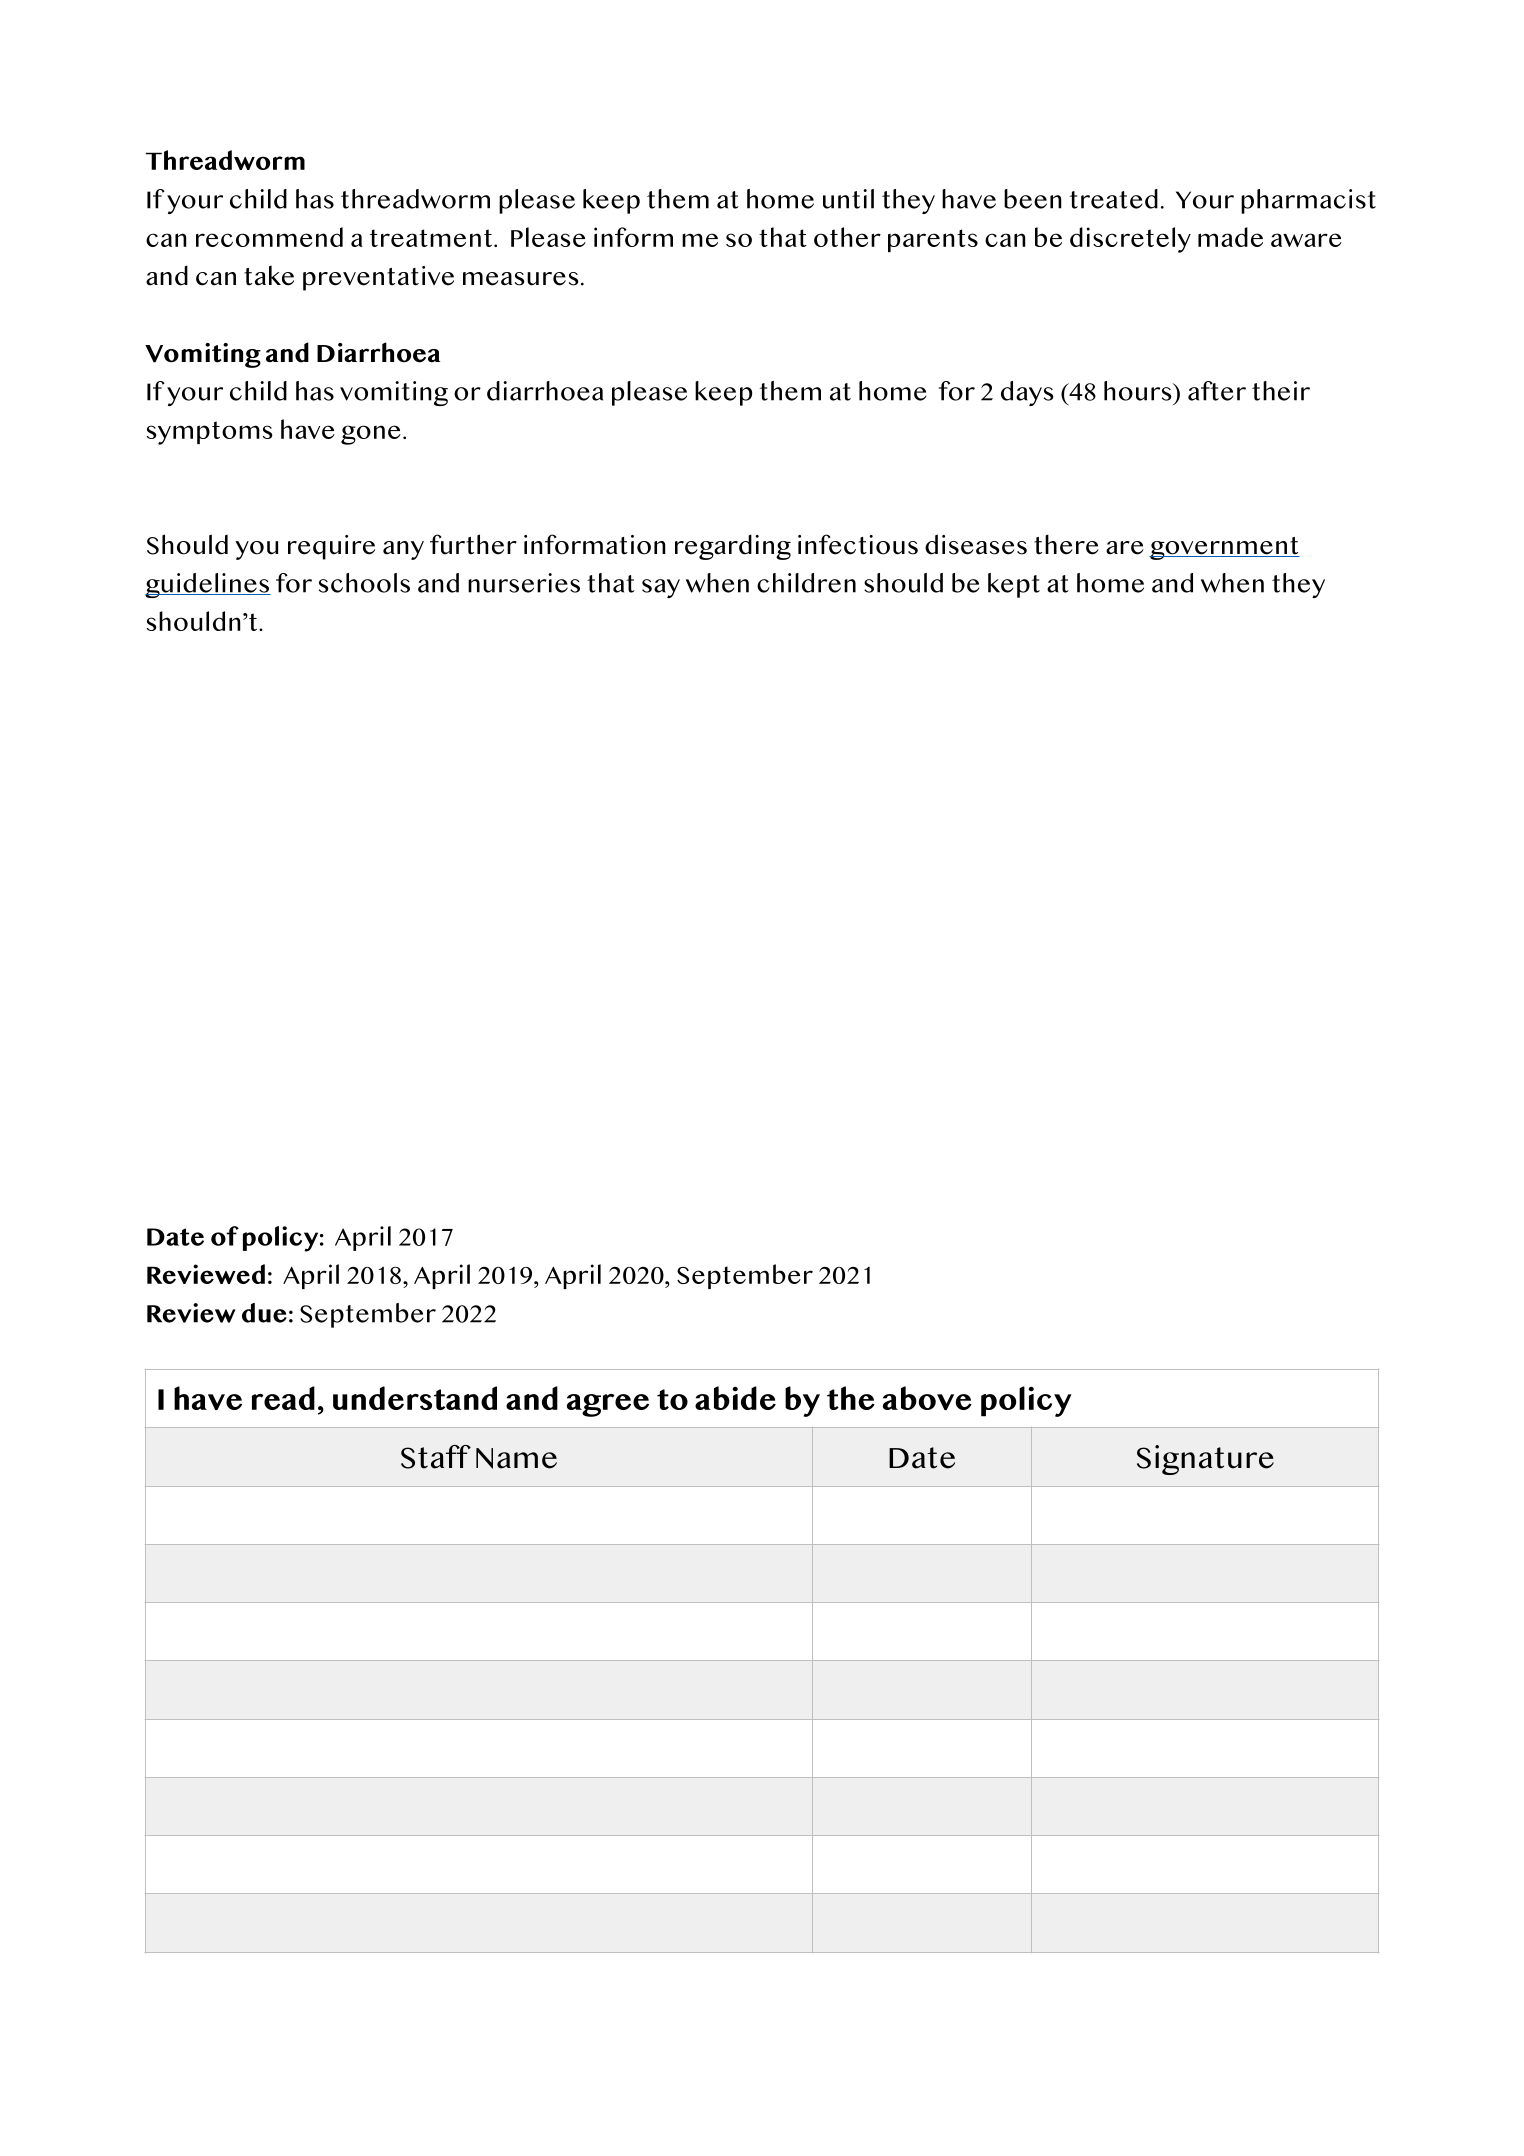 The width and height of the page is (1524, 2156). I want to click on due, so click(264, 1313).
